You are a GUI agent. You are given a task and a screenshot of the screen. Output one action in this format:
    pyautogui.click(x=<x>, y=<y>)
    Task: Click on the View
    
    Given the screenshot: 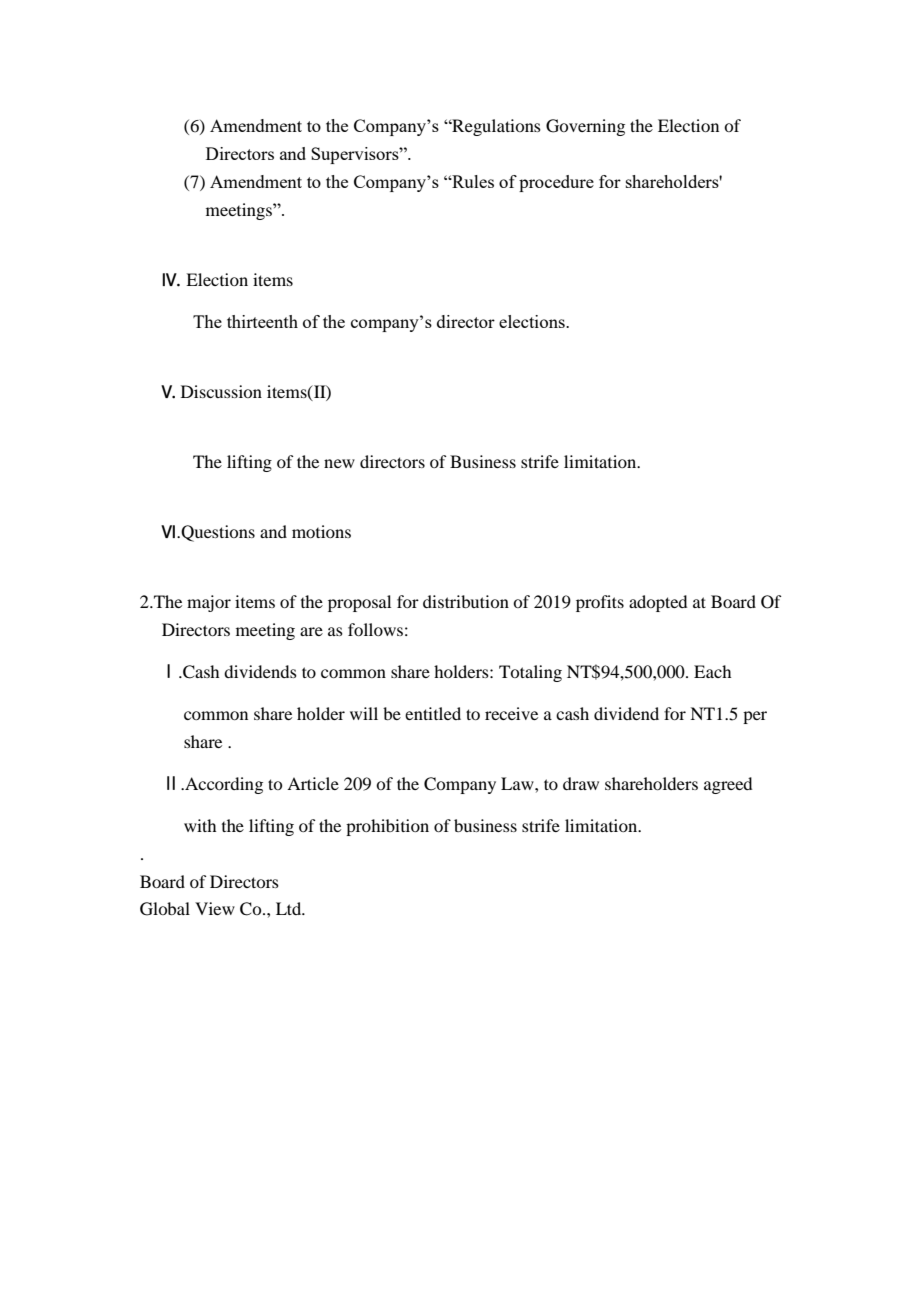 What is the action you would take?
    pyautogui.click(x=215, y=908)
